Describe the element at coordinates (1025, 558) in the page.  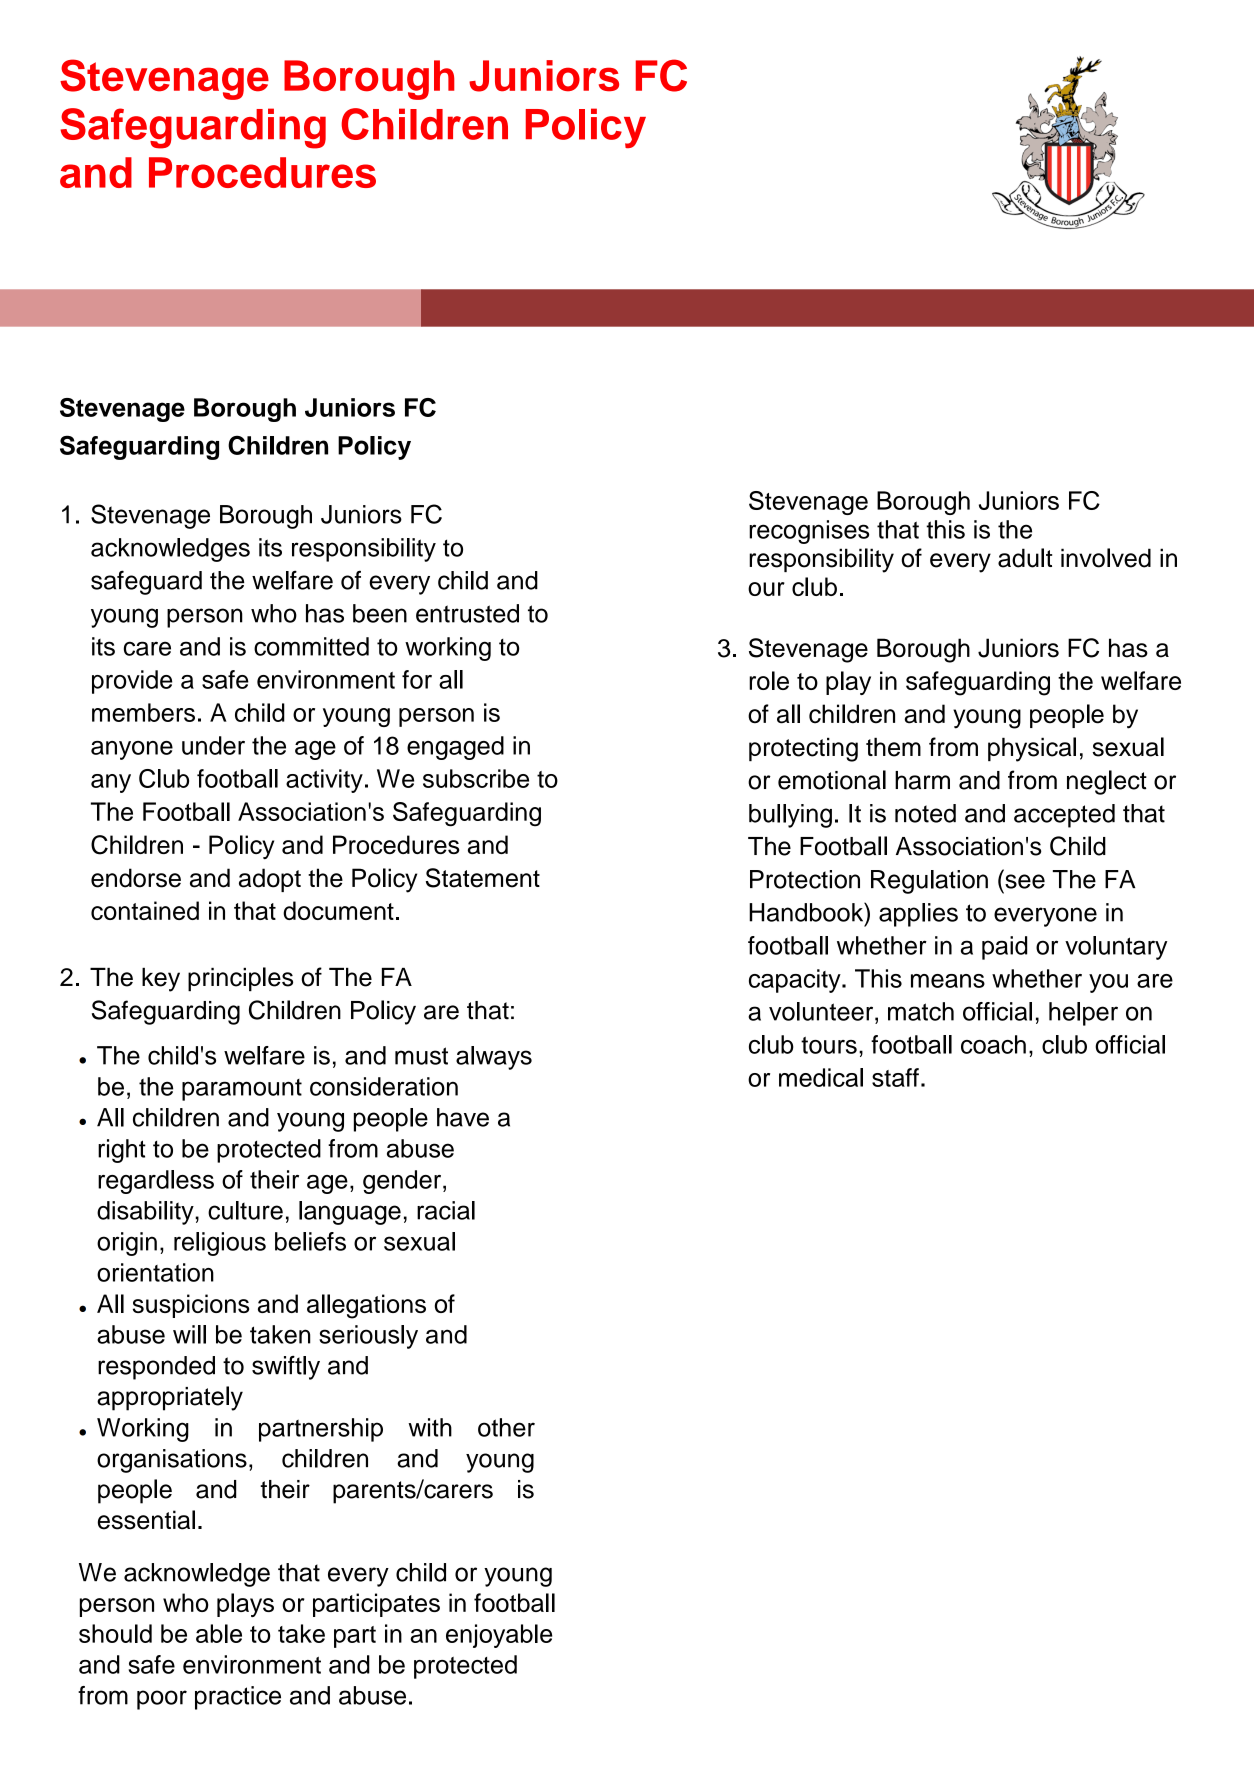
I see `adult` at that location.
